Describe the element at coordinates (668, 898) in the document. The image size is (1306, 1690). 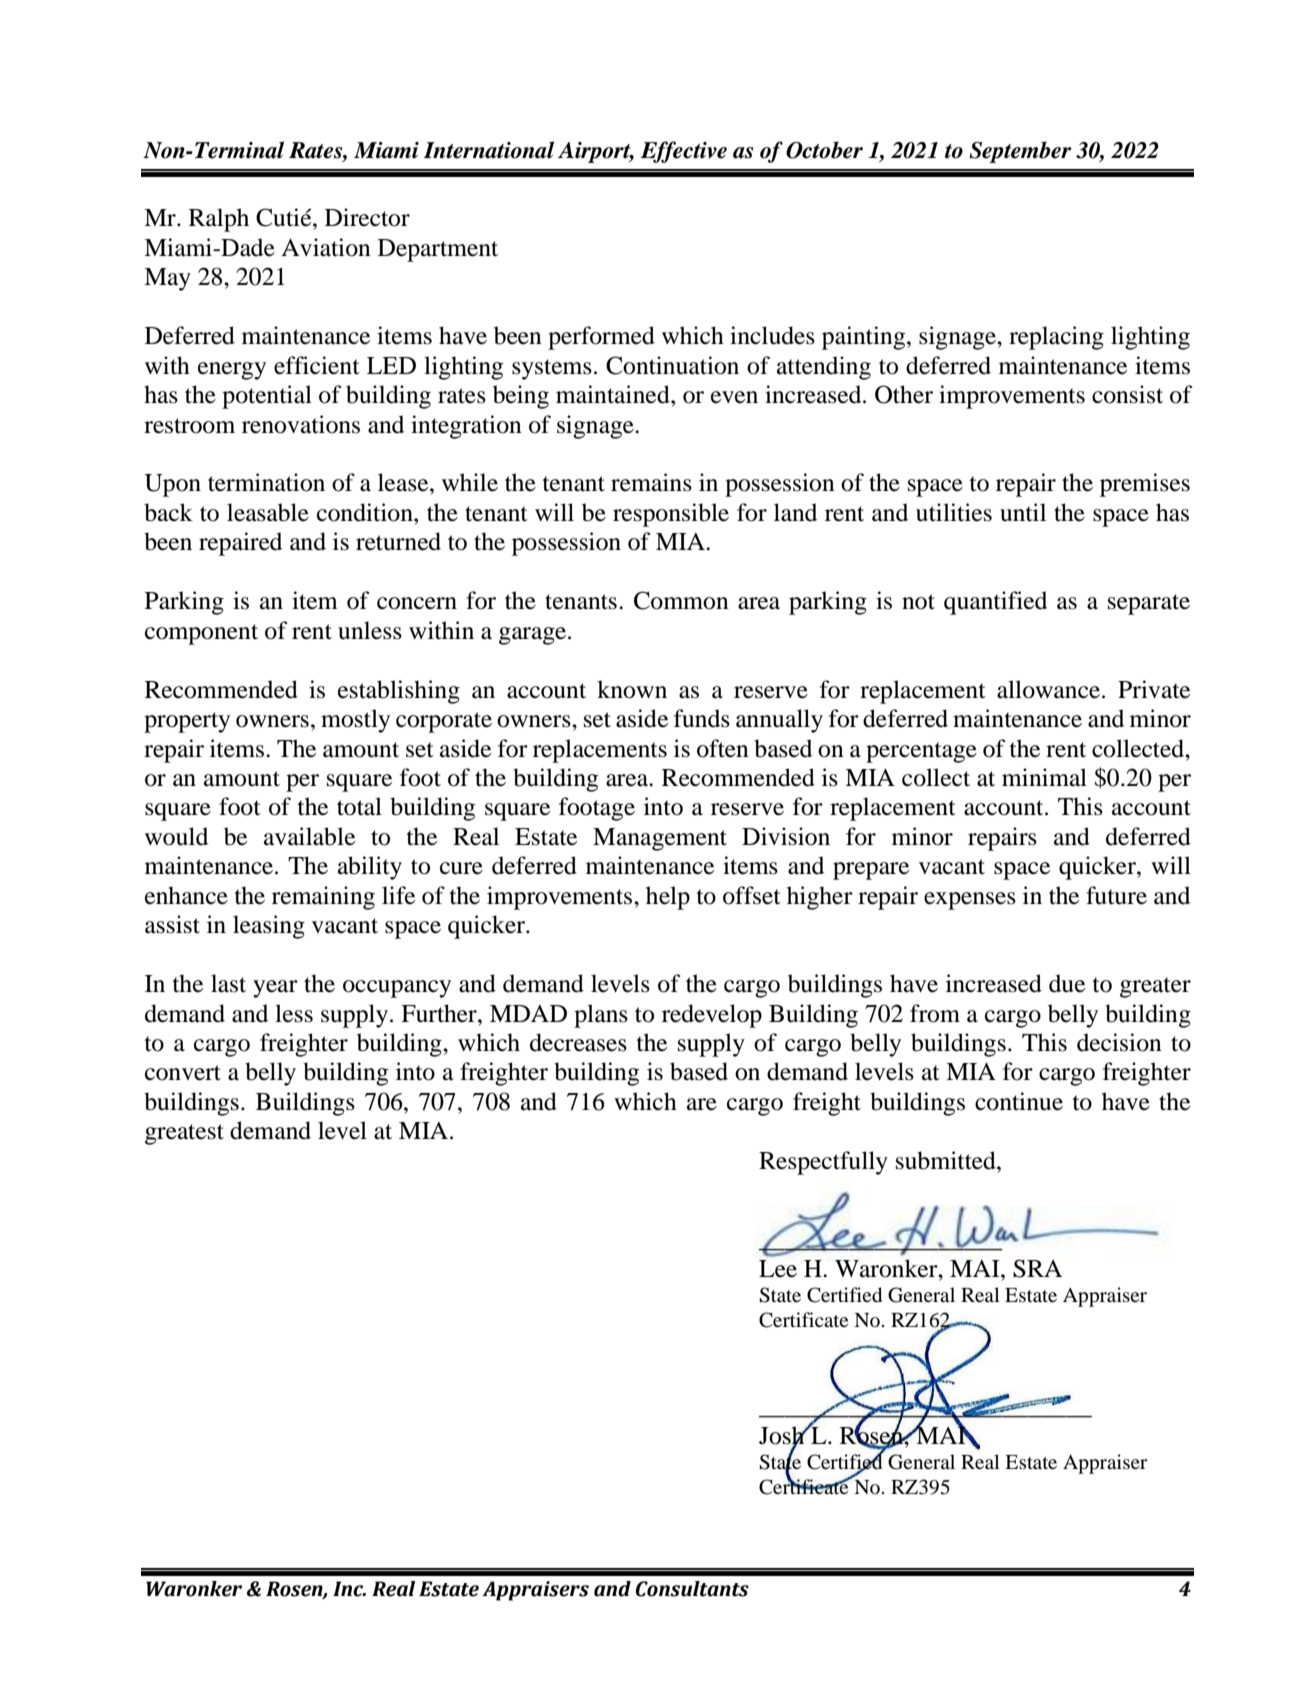
I see `help` at that location.
